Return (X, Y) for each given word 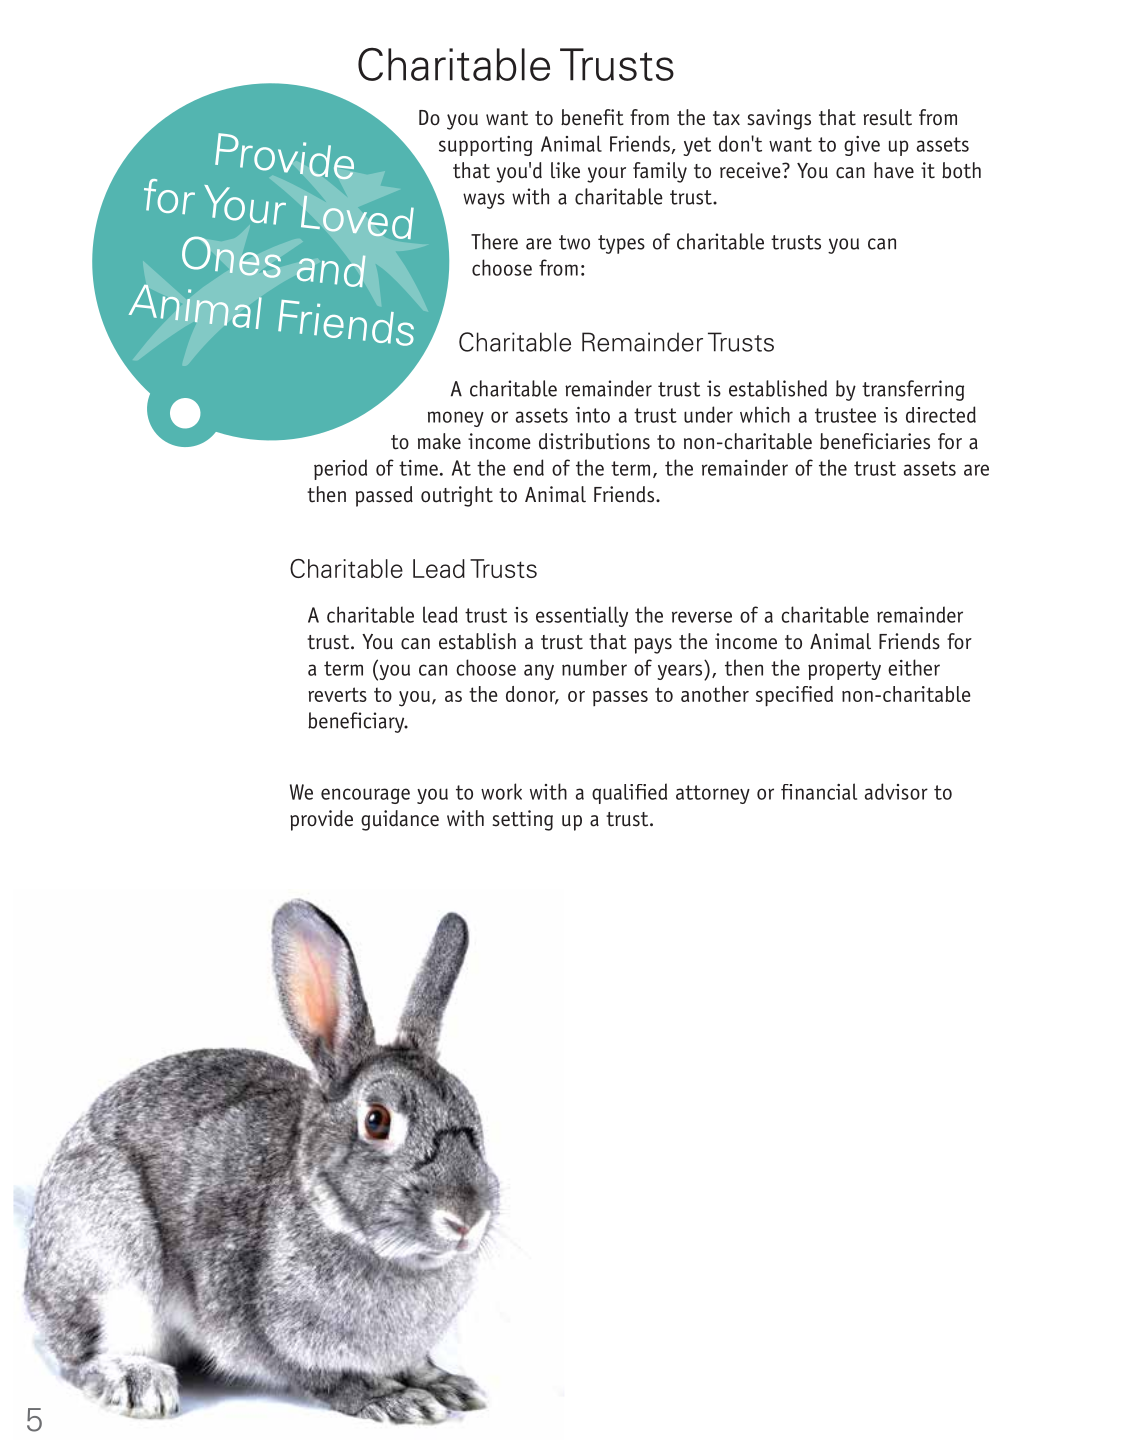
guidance (400, 820)
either (914, 667)
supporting (485, 146)
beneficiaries (875, 441)
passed (384, 496)
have (894, 170)
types (621, 244)
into (593, 415)
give (862, 146)
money (456, 419)
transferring (913, 390)
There (494, 241)
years (681, 672)
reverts (337, 694)
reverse (702, 617)
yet (697, 146)
